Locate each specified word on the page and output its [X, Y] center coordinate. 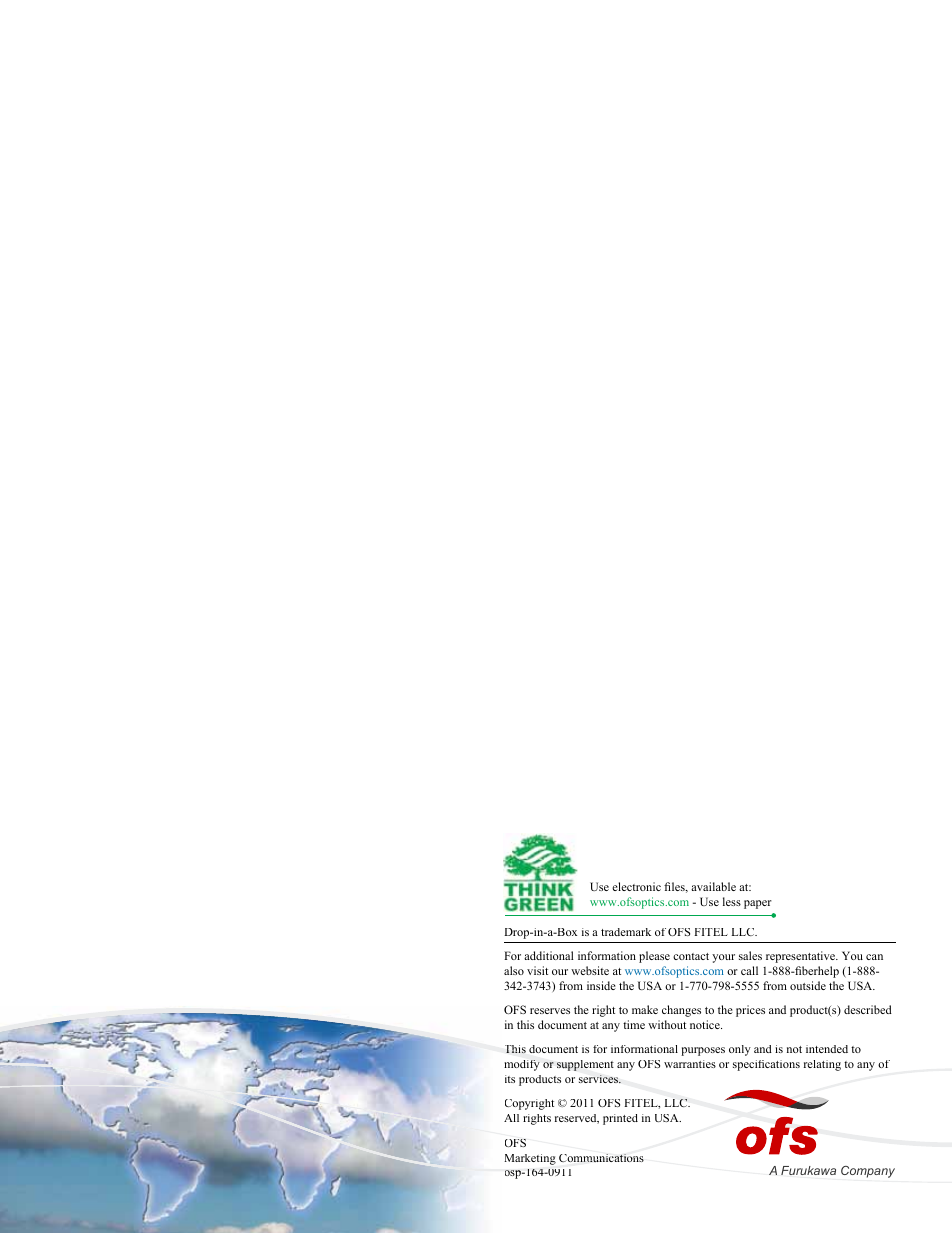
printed [620, 1119]
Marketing [530, 1159]
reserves [550, 1011]
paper [758, 904]
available [713, 886]
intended [827, 1049]
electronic [636, 886]
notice [706, 1024]
